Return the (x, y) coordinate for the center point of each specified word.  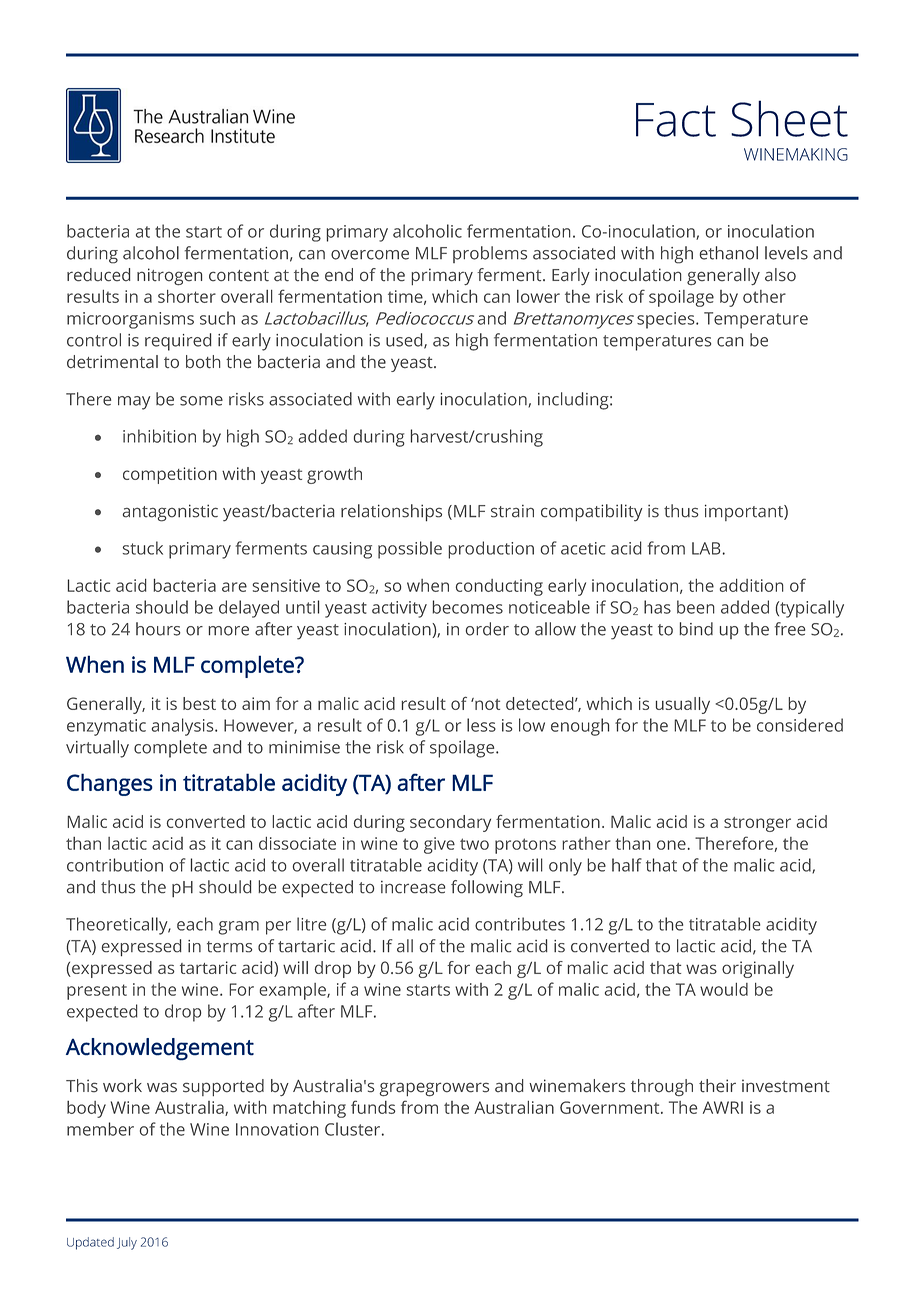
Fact (676, 120)
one (671, 845)
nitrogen (169, 277)
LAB (706, 548)
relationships (391, 513)
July (127, 1243)
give (439, 845)
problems (490, 254)
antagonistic (170, 513)
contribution (115, 865)
